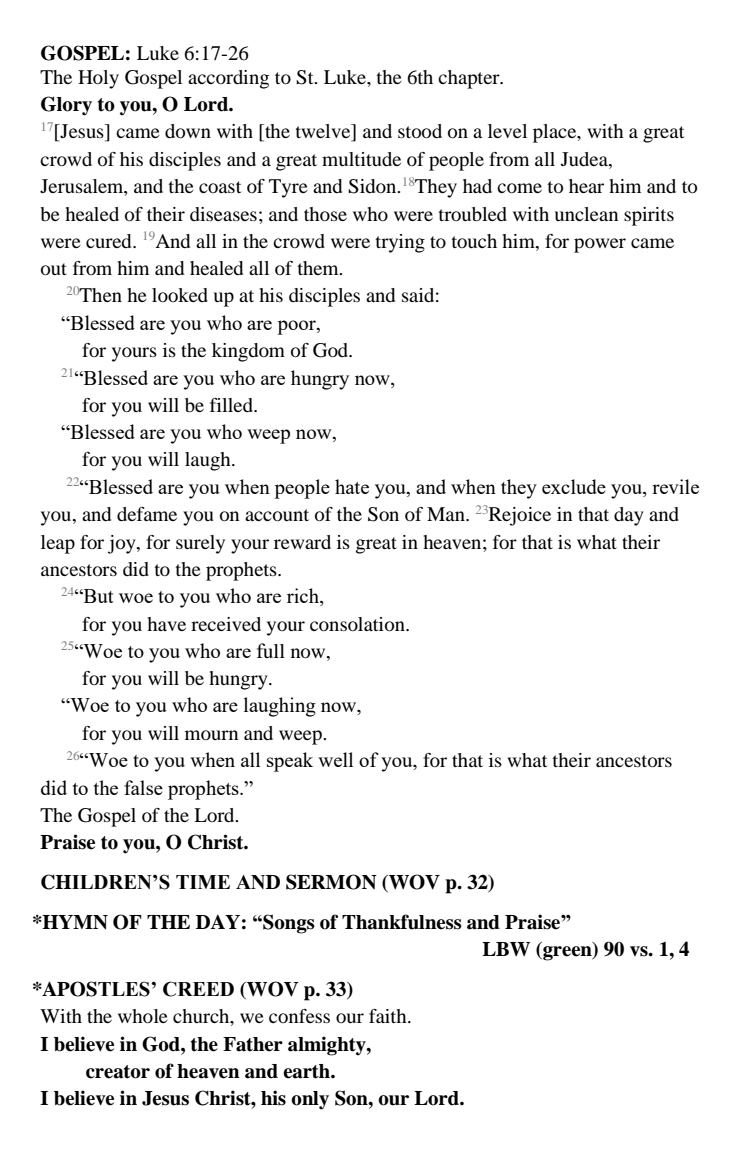 The image size is (744, 1150). What do you see at coordinates (143, 787) in the screenshot?
I see `false` at bounding box center [143, 787].
